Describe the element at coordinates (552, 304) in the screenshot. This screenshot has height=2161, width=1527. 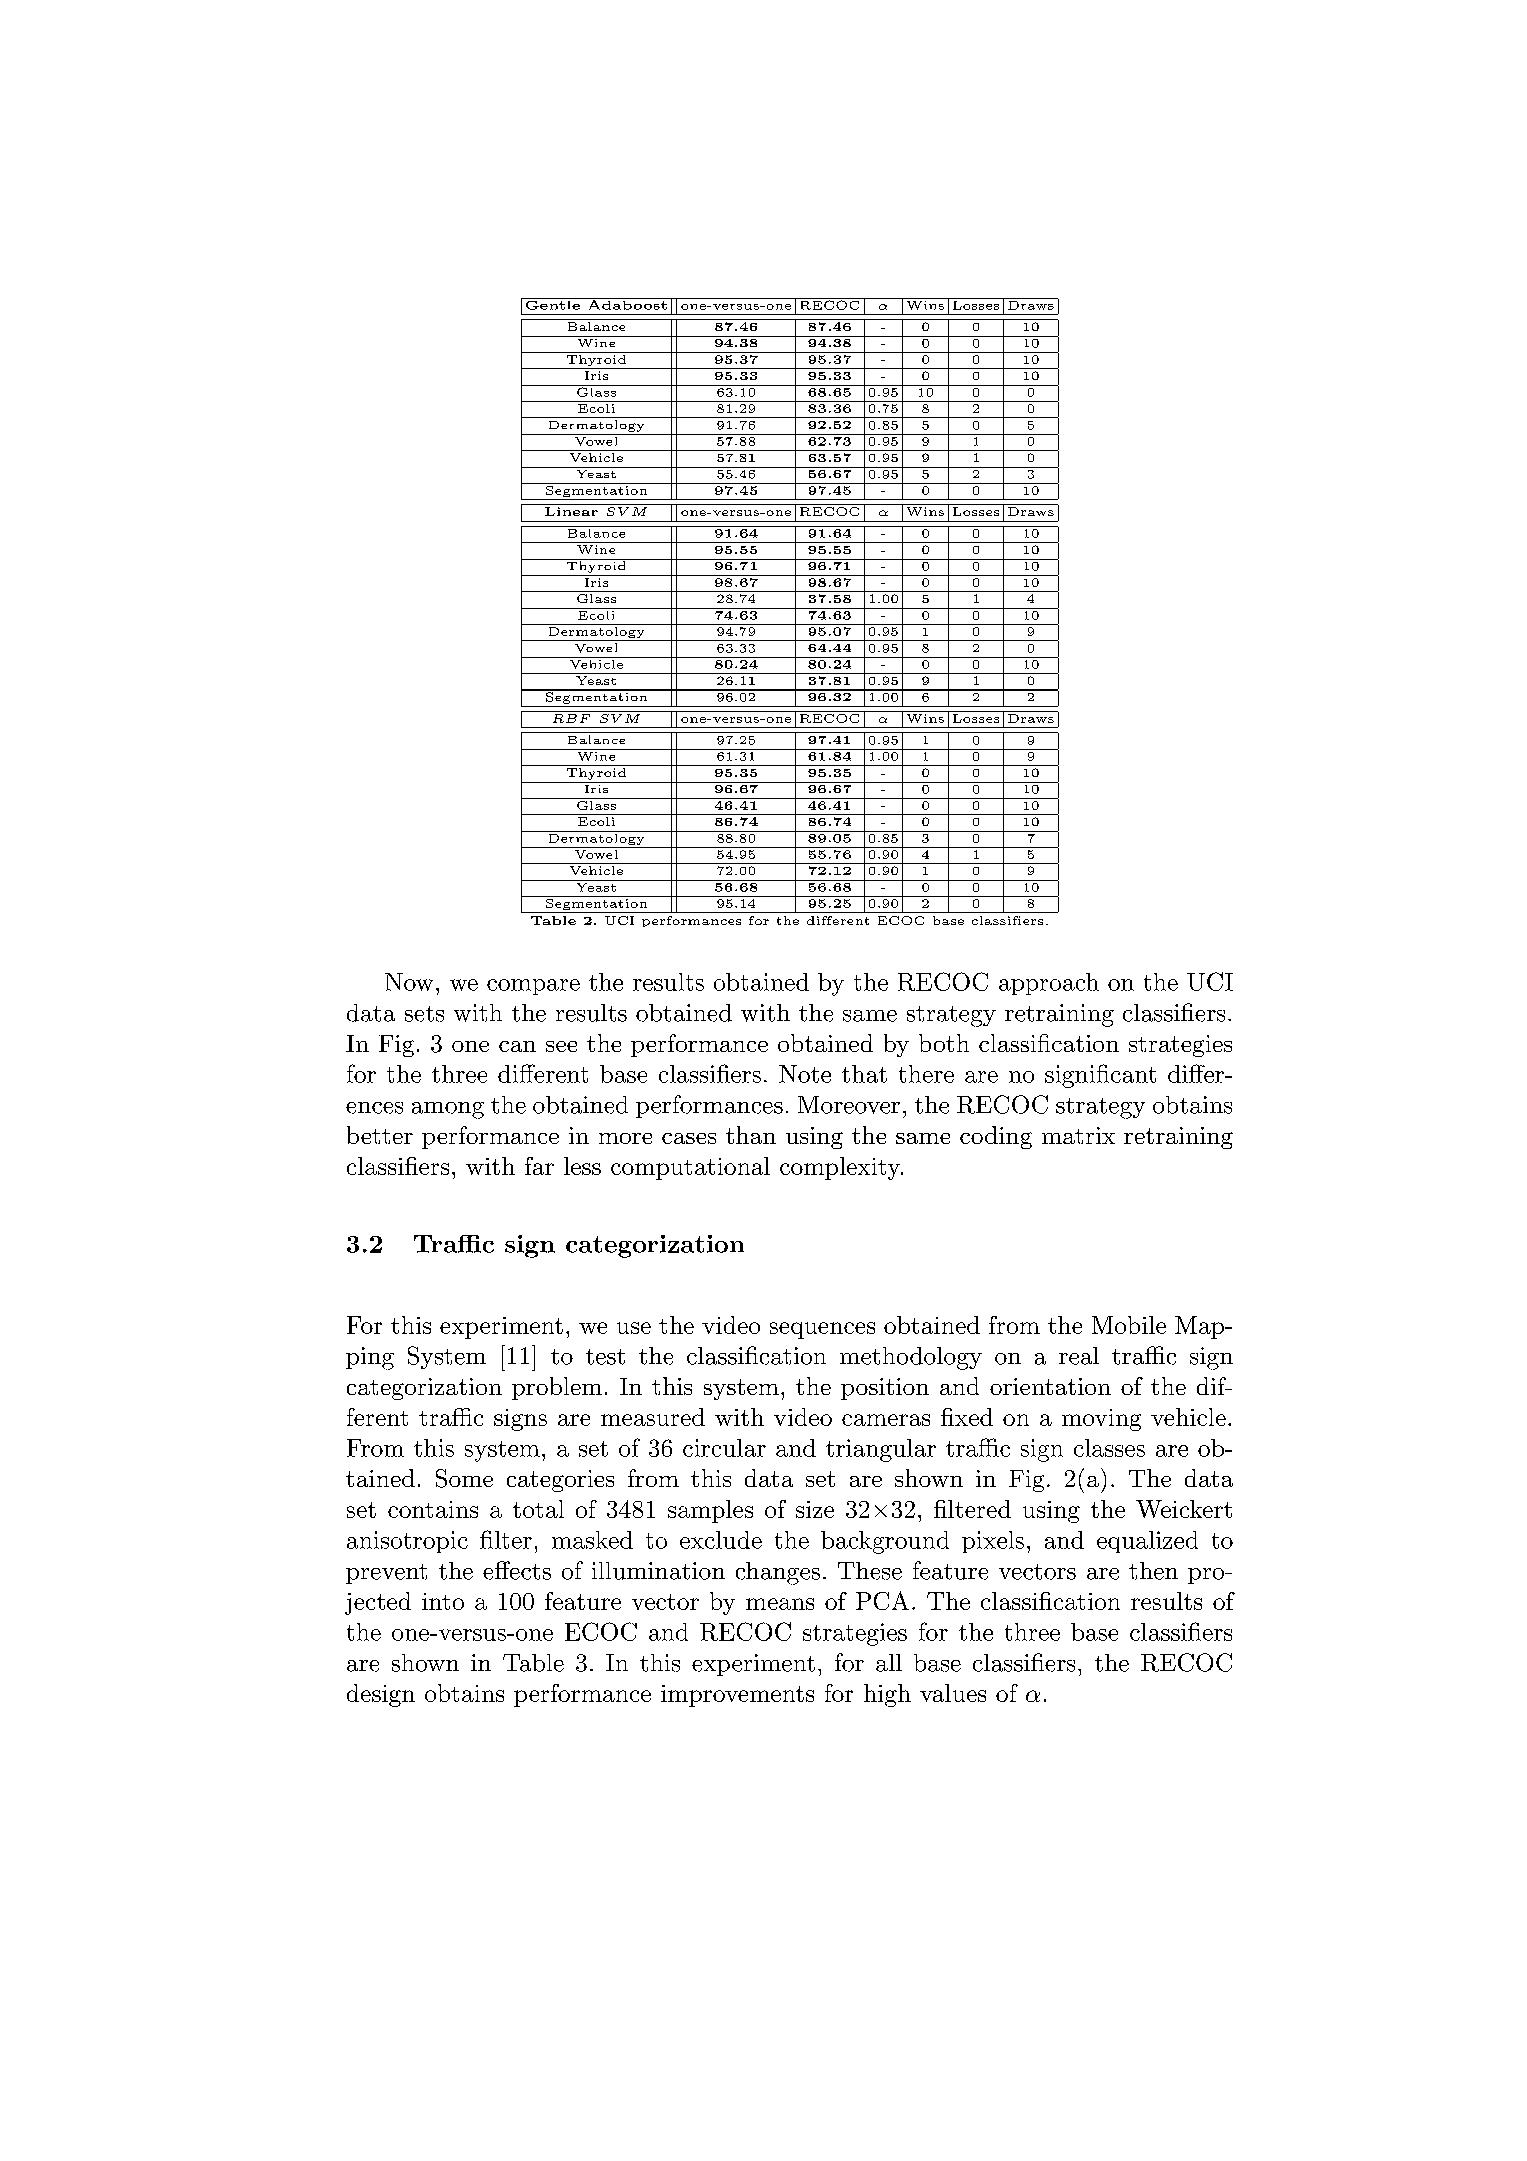
I see `Gentle` at that location.
